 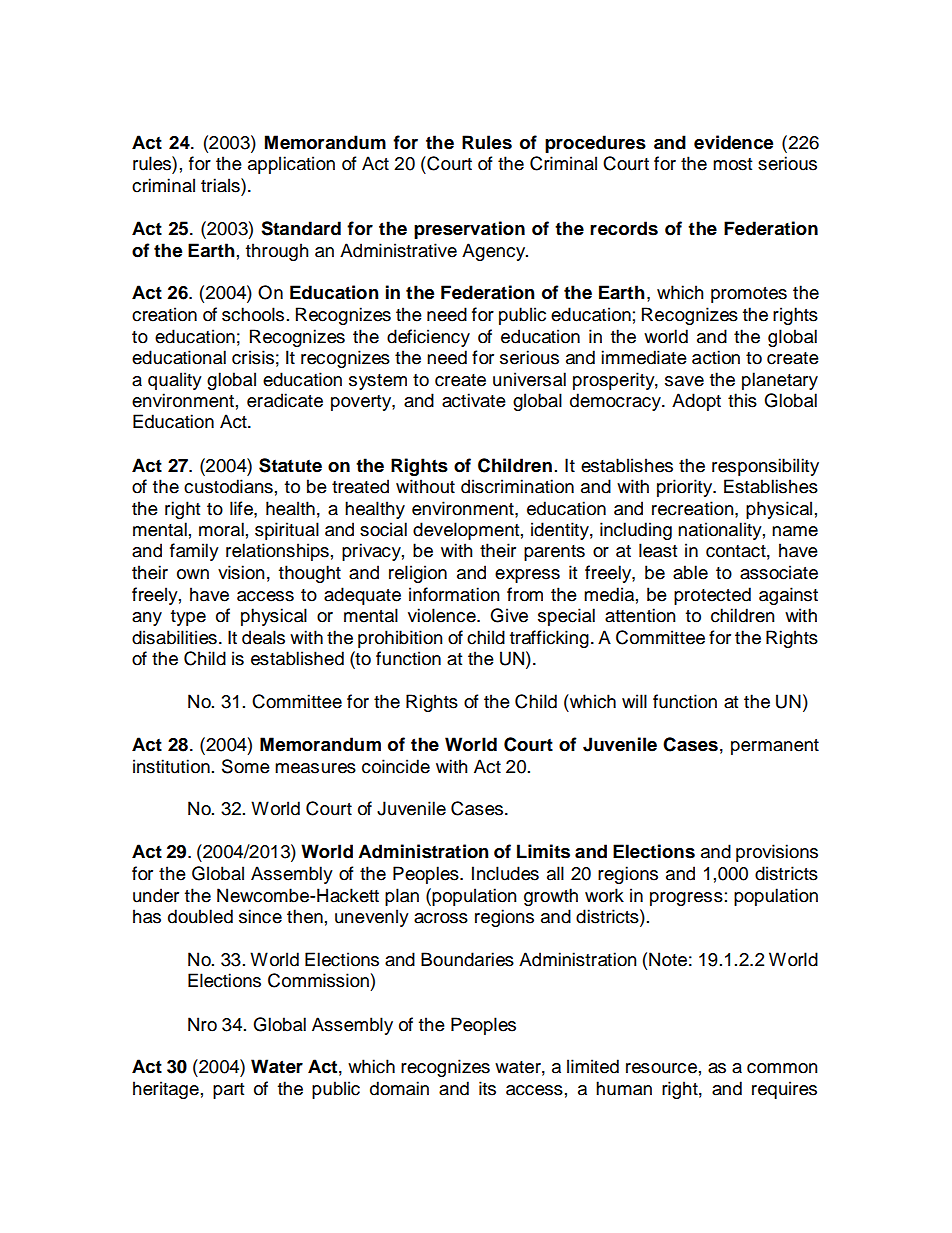 I want to click on resource, so click(x=661, y=1068).
